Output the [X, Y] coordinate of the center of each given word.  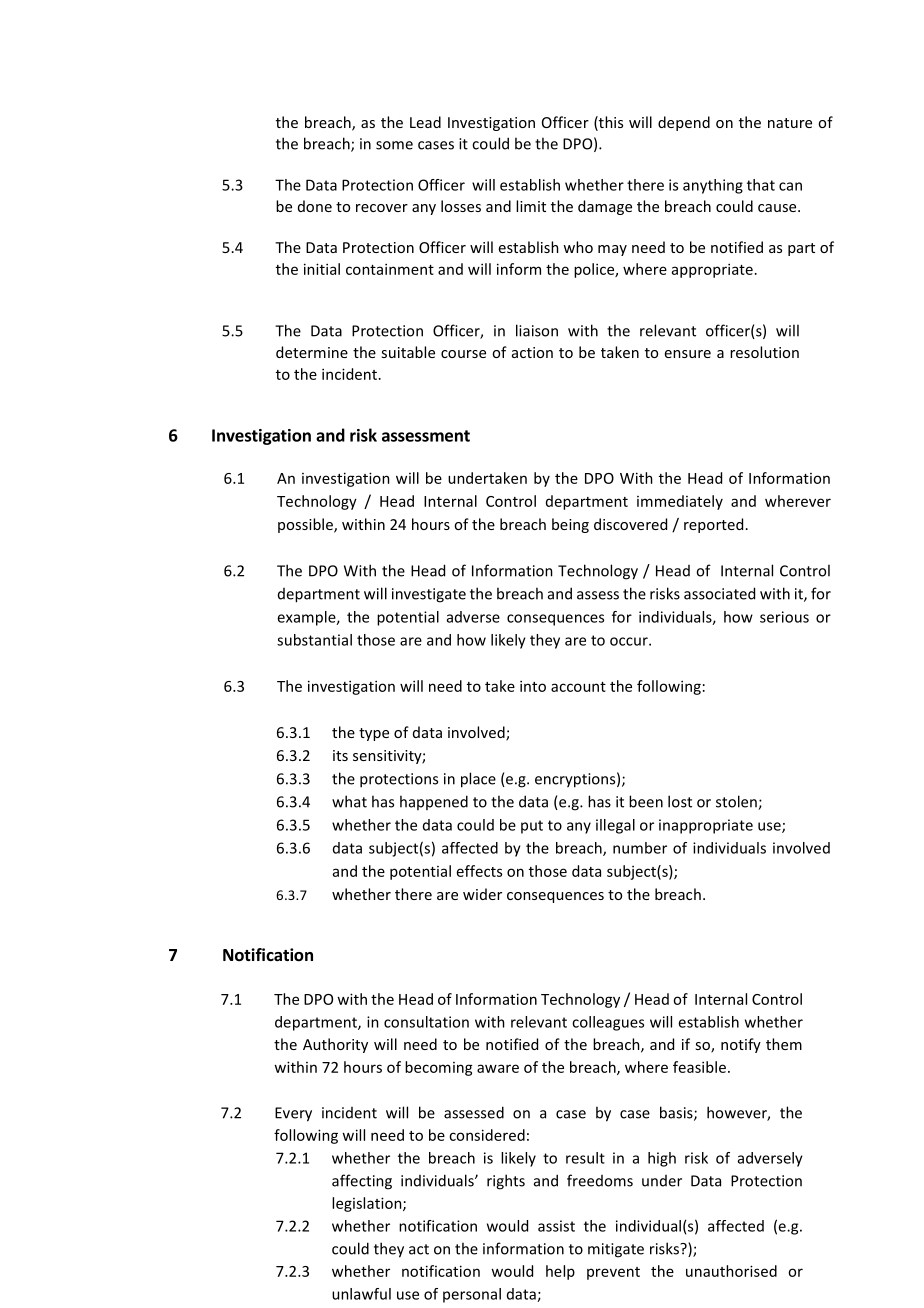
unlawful [361, 1294]
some [394, 145]
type [374, 734]
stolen [737, 802]
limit [531, 206]
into [533, 686]
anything [713, 186]
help [560, 1272]
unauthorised [731, 1271]
